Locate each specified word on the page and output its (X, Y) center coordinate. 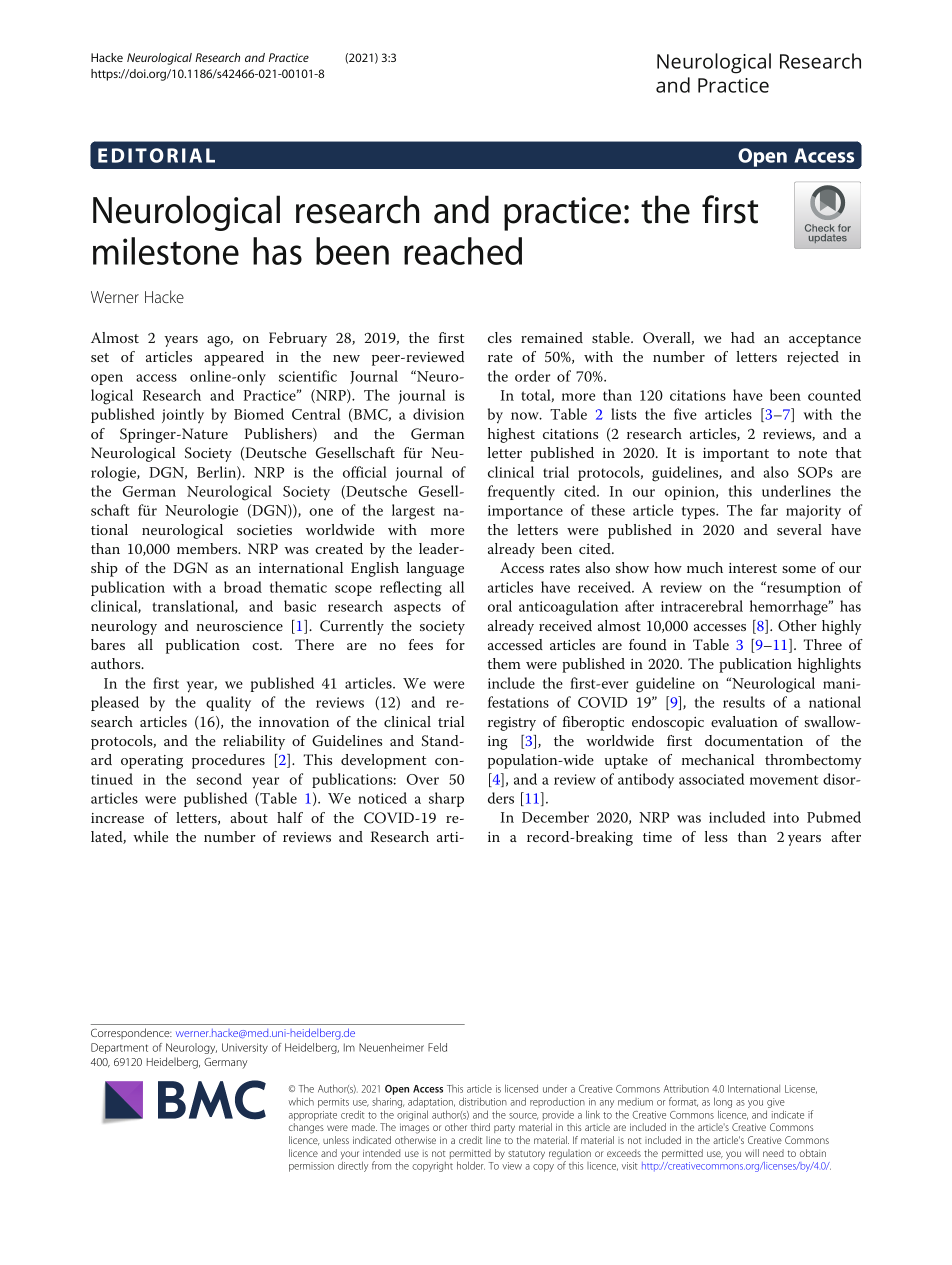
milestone (166, 251)
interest (753, 568)
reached (463, 251)
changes (306, 1128)
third (480, 1127)
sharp (446, 799)
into (786, 817)
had (743, 337)
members (208, 548)
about (249, 817)
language (435, 569)
